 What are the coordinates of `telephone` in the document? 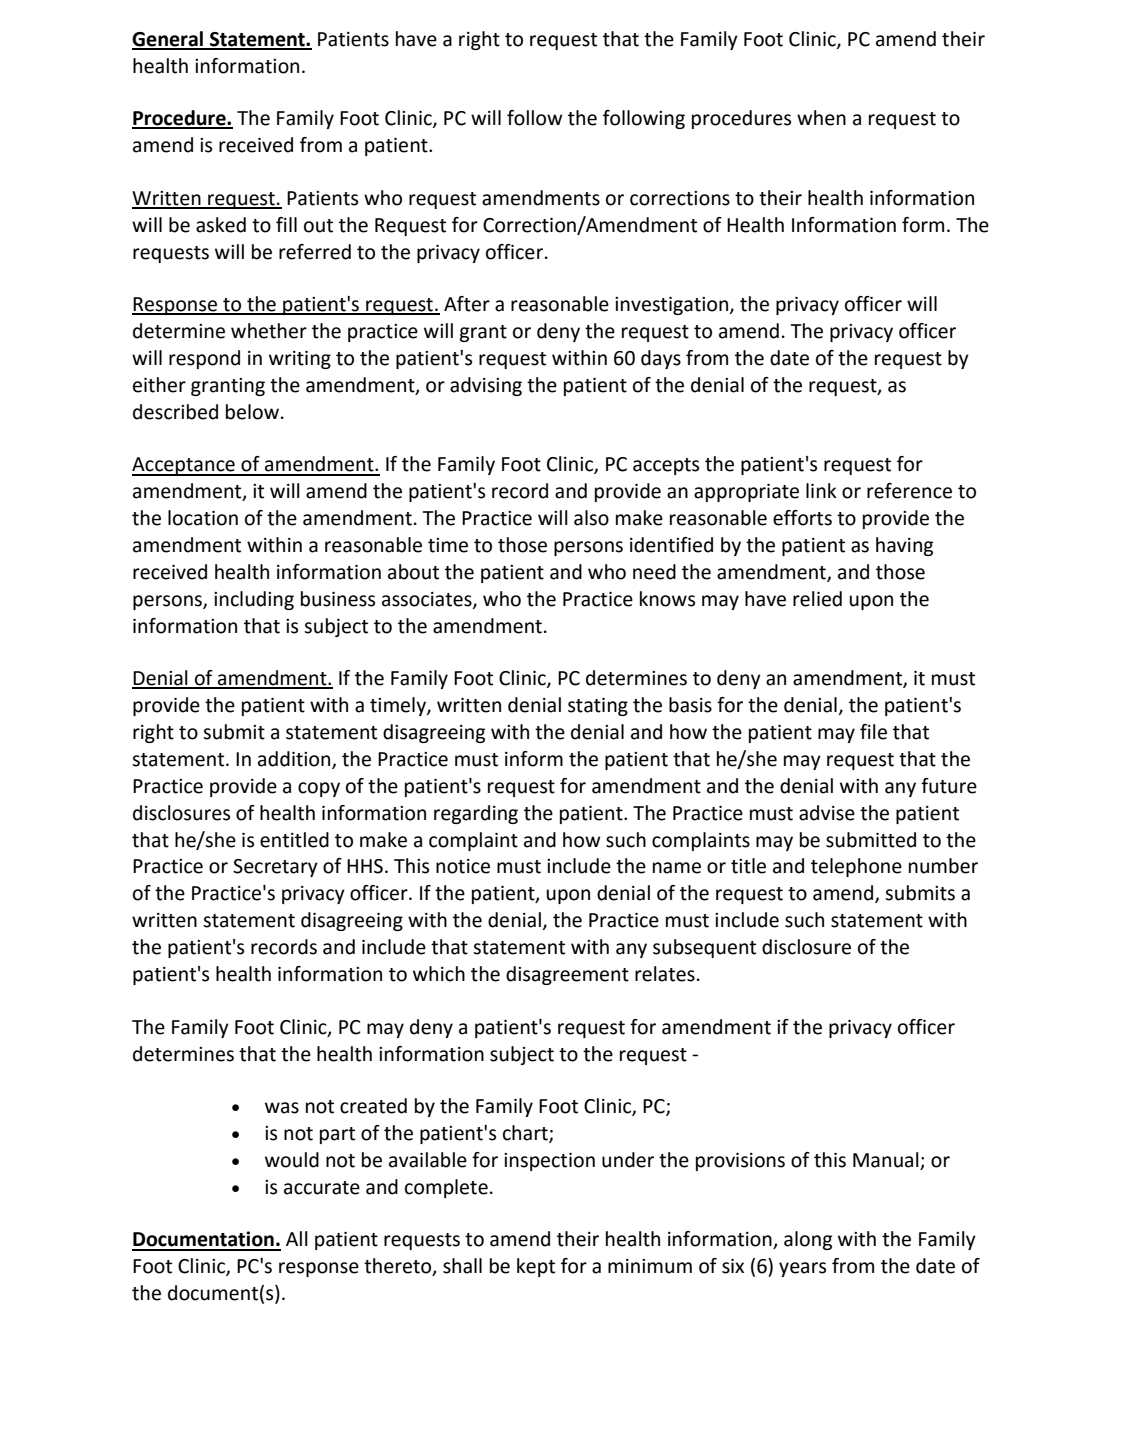 It's located at (856, 867).
